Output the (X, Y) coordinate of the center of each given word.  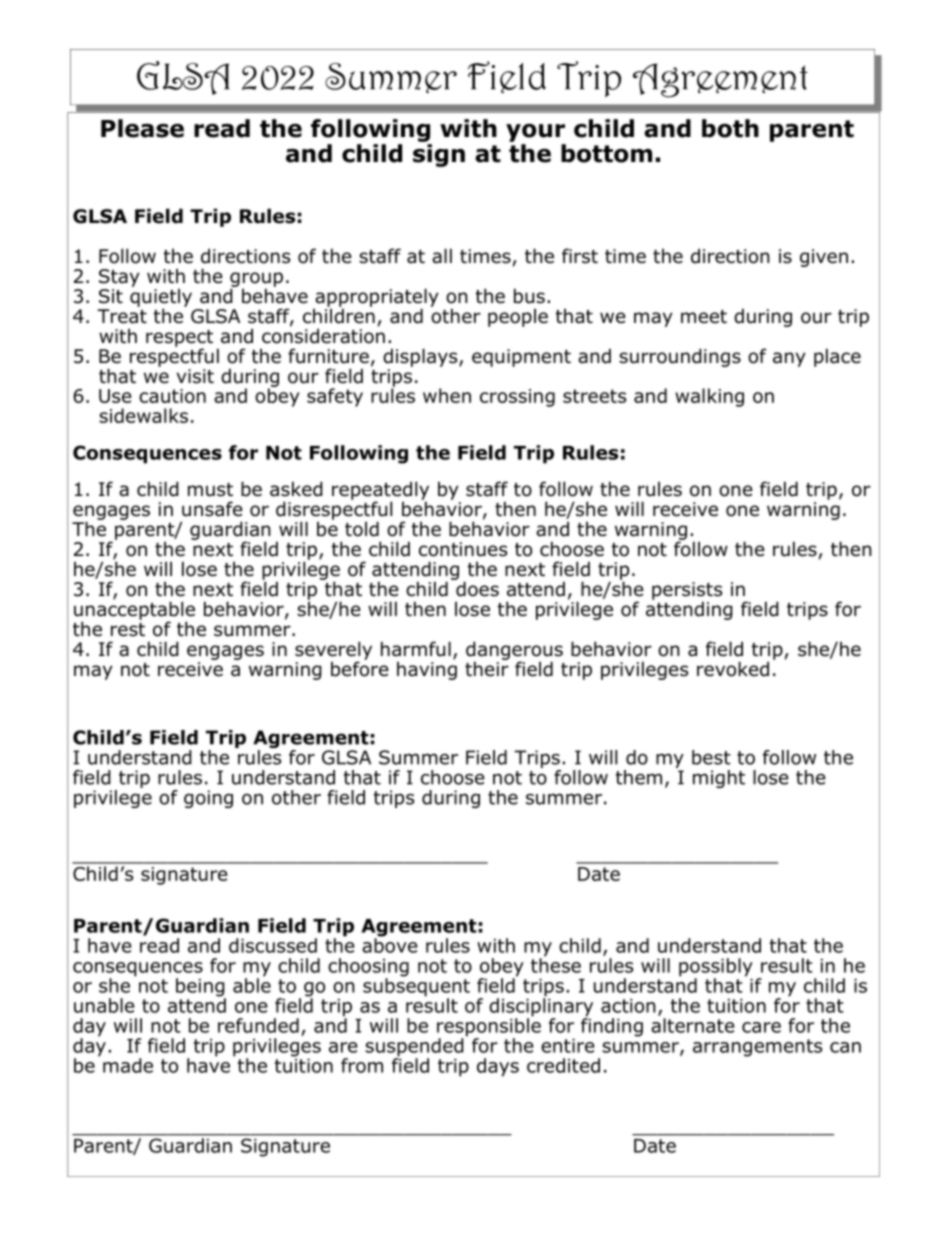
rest (128, 630)
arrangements (757, 1048)
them (639, 777)
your (535, 133)
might (719, 779)
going (208, 799)
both (730, 128)
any (789, 359)
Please (142, 128)
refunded (258, 1025)
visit (195, 376)
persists (687, 592)
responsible (489, 1027)
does (476, 588)
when (447, 395)
